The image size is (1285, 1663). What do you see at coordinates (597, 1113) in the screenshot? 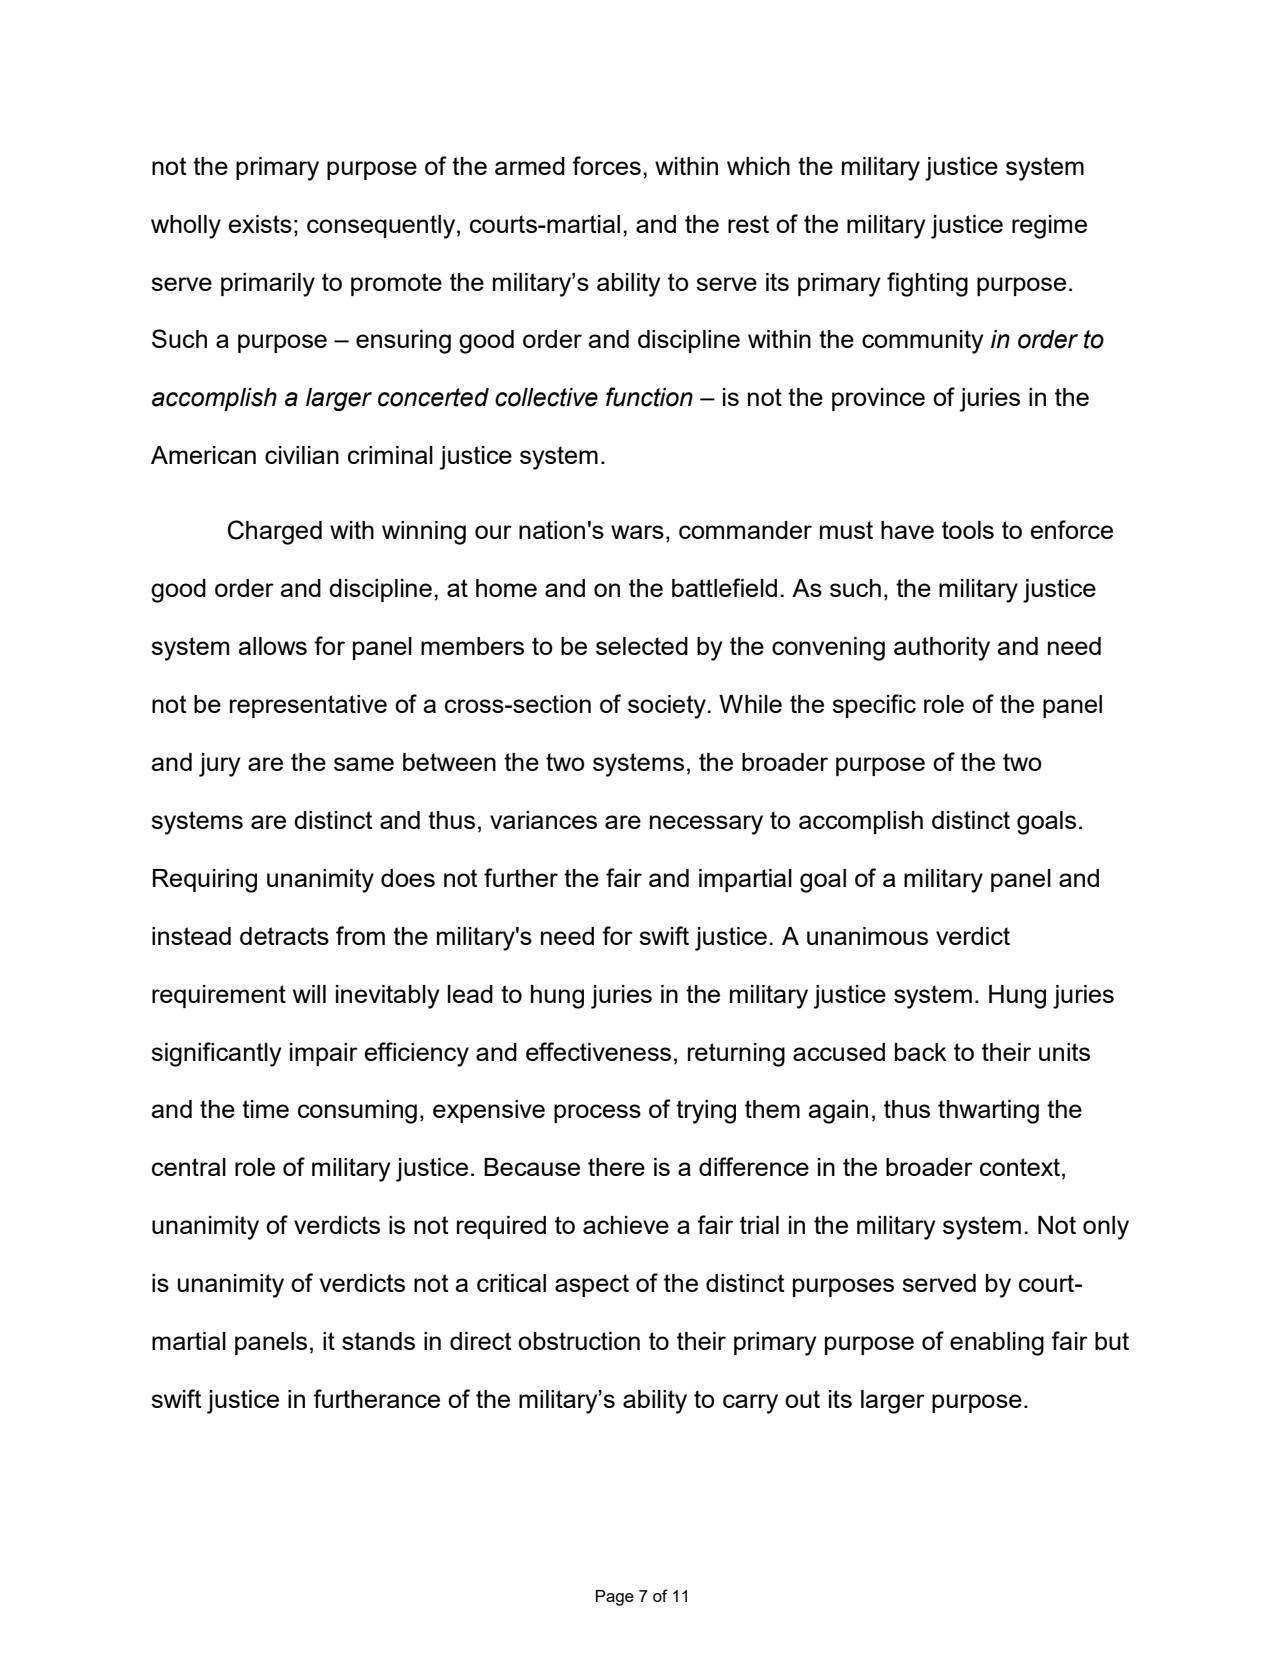
I see `process` at bounding box center [597, 1113].
